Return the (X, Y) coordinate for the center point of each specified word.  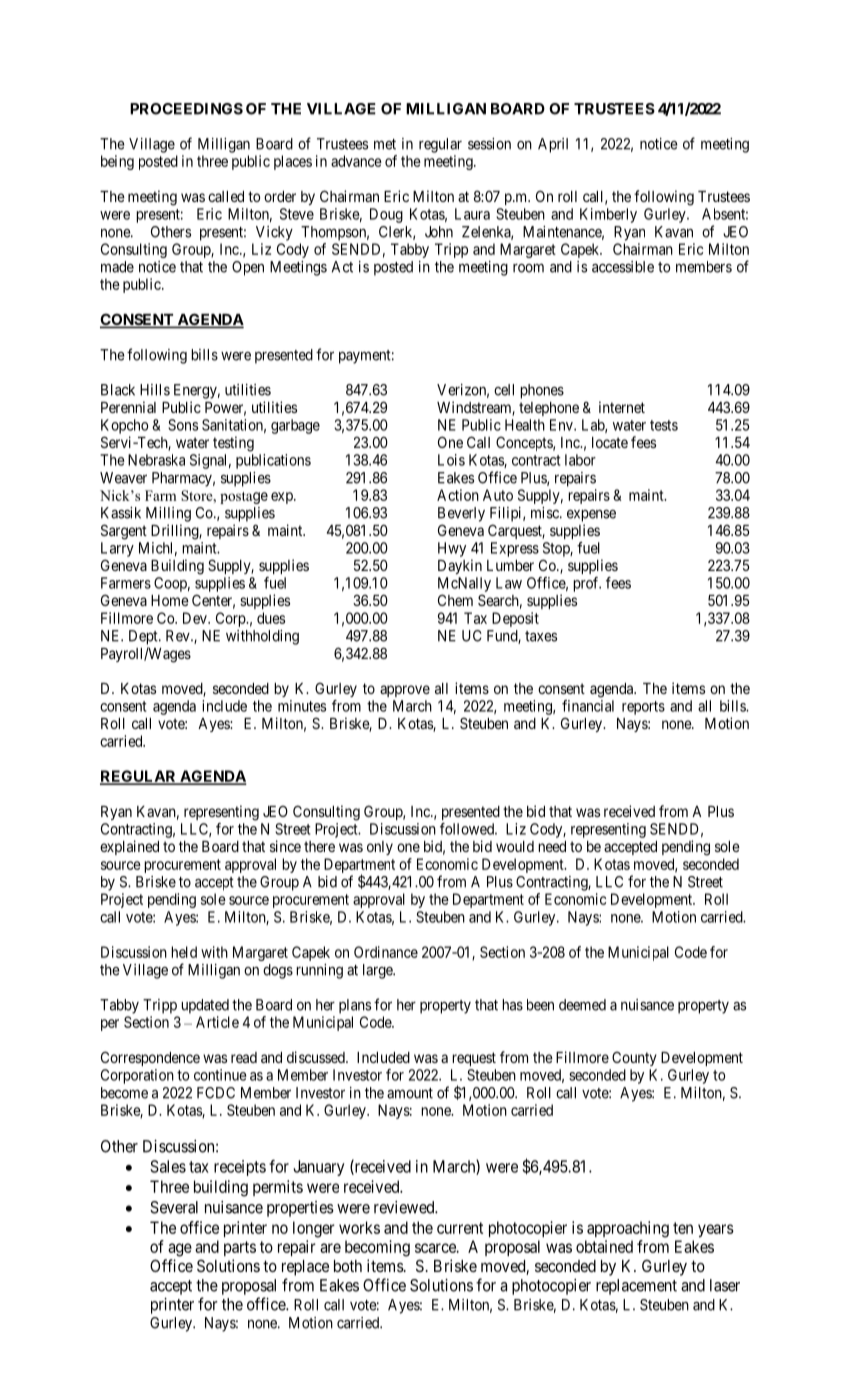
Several (174, 1207)
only (380, 848)
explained (129, 847)
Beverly (461, 514)
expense (591, 516)
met (385, 144)
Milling (168, 514)
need (552, 846)
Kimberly (608, 215)
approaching (628, 1229)
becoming (377, 1248)
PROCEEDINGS (186, 109)
